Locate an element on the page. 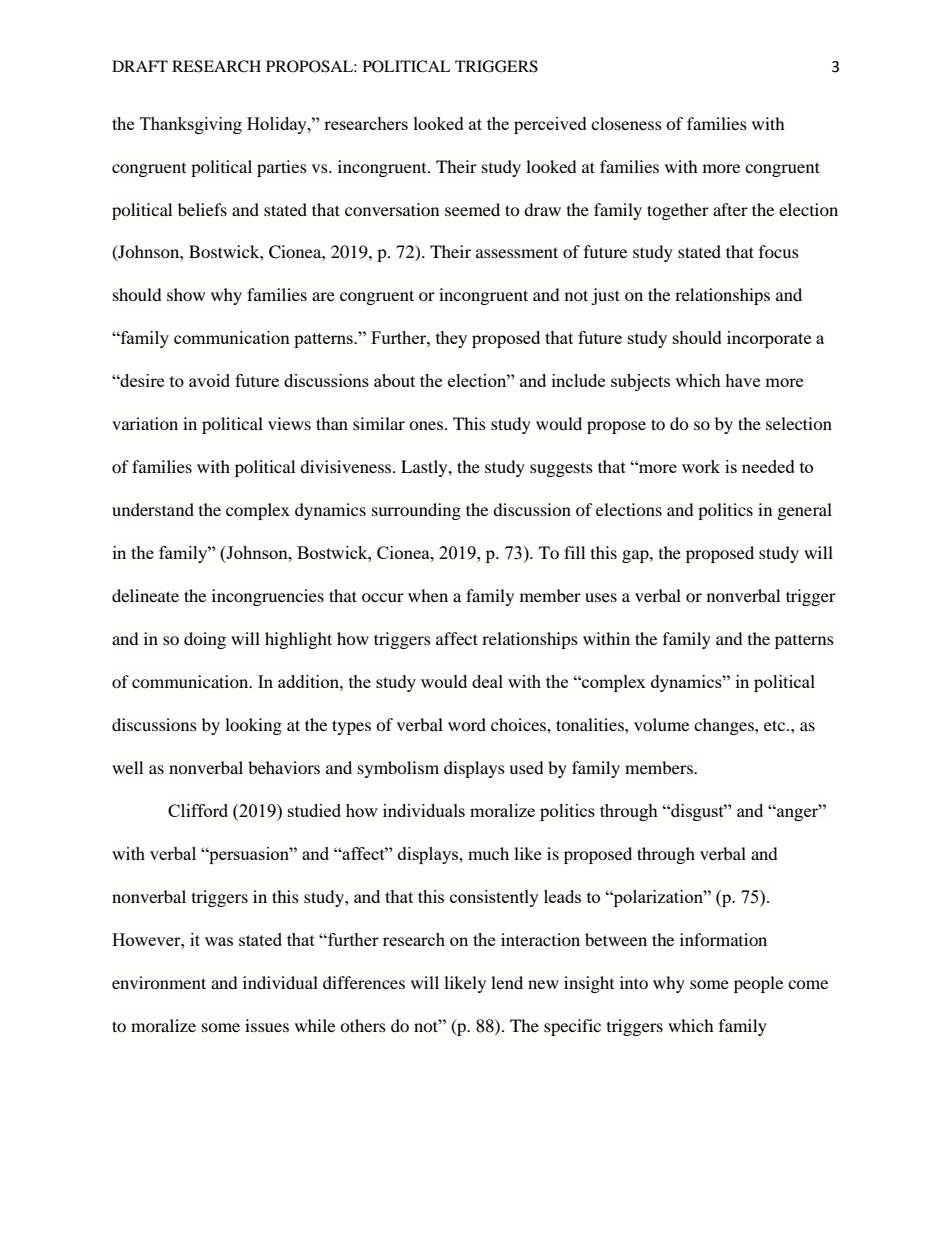 Image resolution: width=952 pixels, height=1233 pixels. surrounding is located at coordinates (416, 511).
